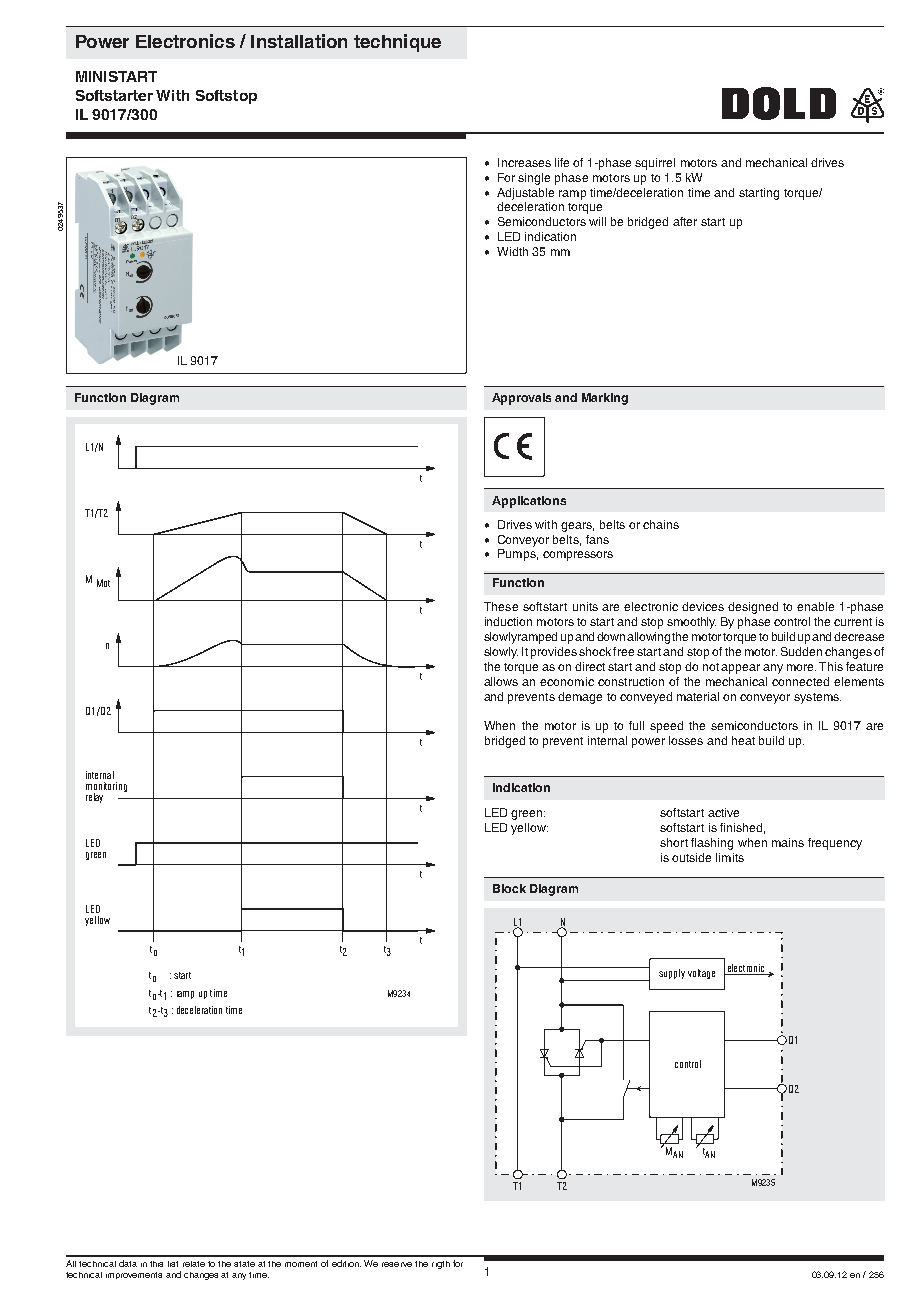 The image size is (924, 1308). Describe the element at coordinates (106, 788) in the document. I see `monitoring` at that location.
